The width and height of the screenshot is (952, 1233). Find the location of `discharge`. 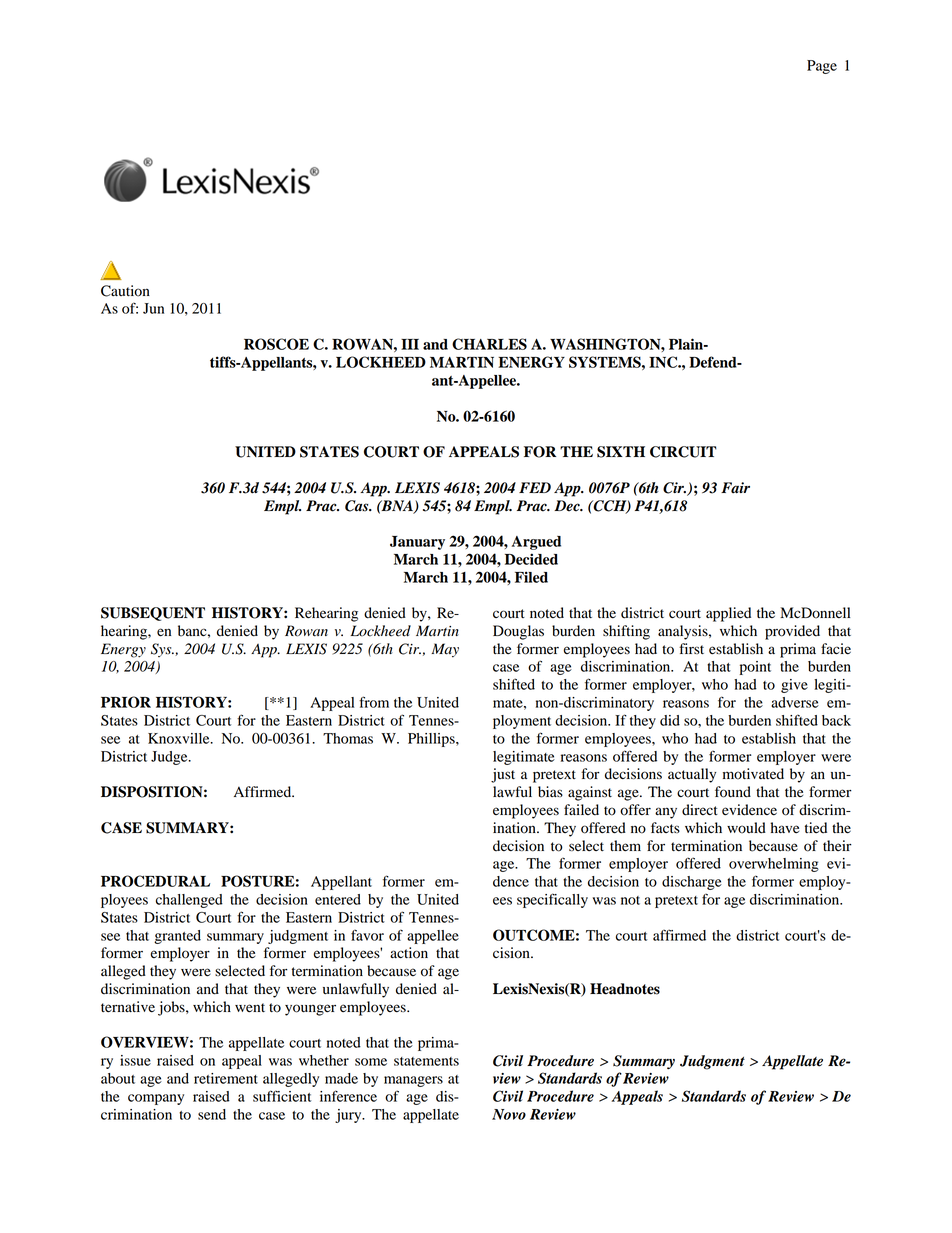

discharge is located at coordinates (692, 883).
